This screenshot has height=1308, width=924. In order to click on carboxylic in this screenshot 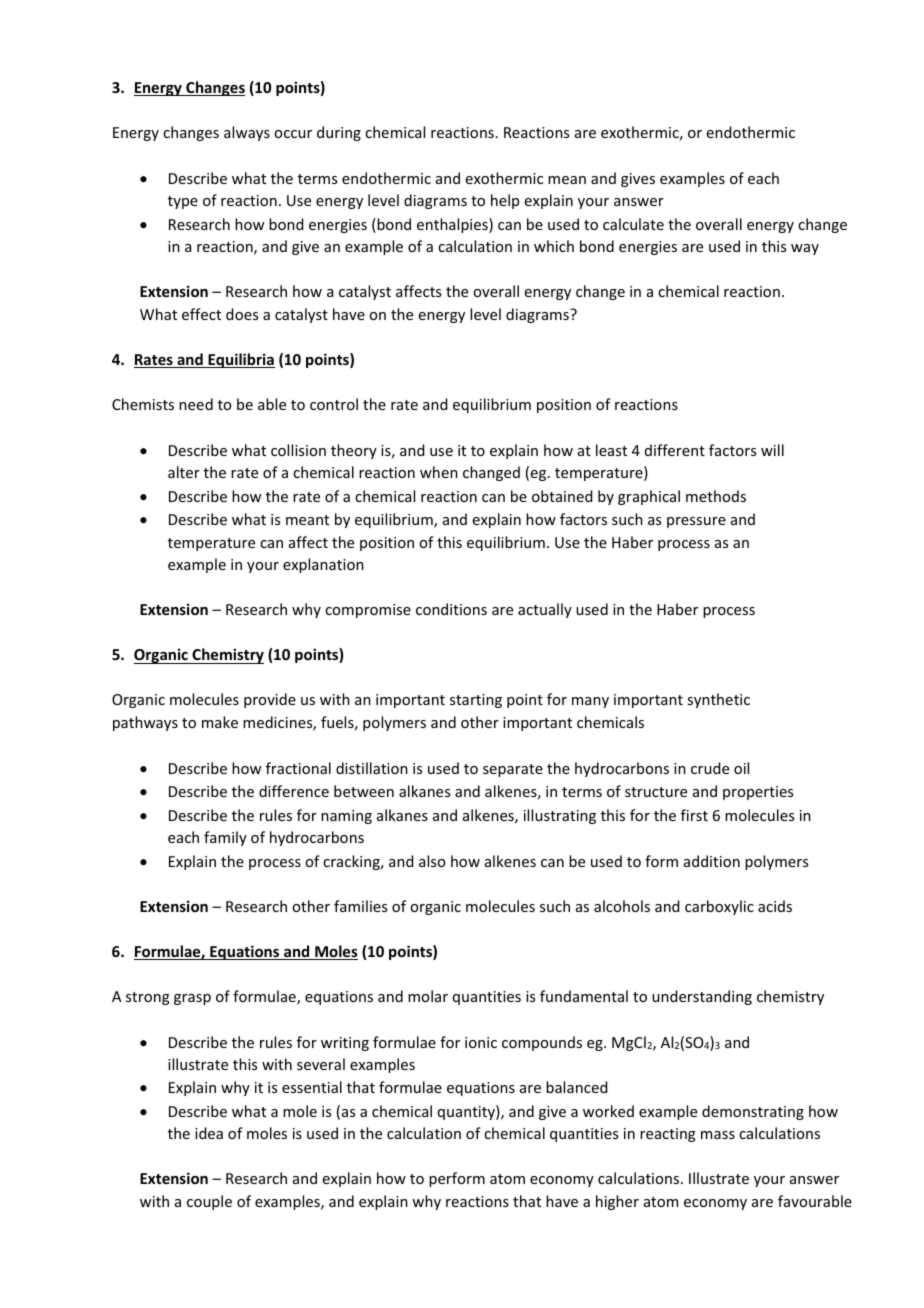, I will do `click(719, 907)`.
